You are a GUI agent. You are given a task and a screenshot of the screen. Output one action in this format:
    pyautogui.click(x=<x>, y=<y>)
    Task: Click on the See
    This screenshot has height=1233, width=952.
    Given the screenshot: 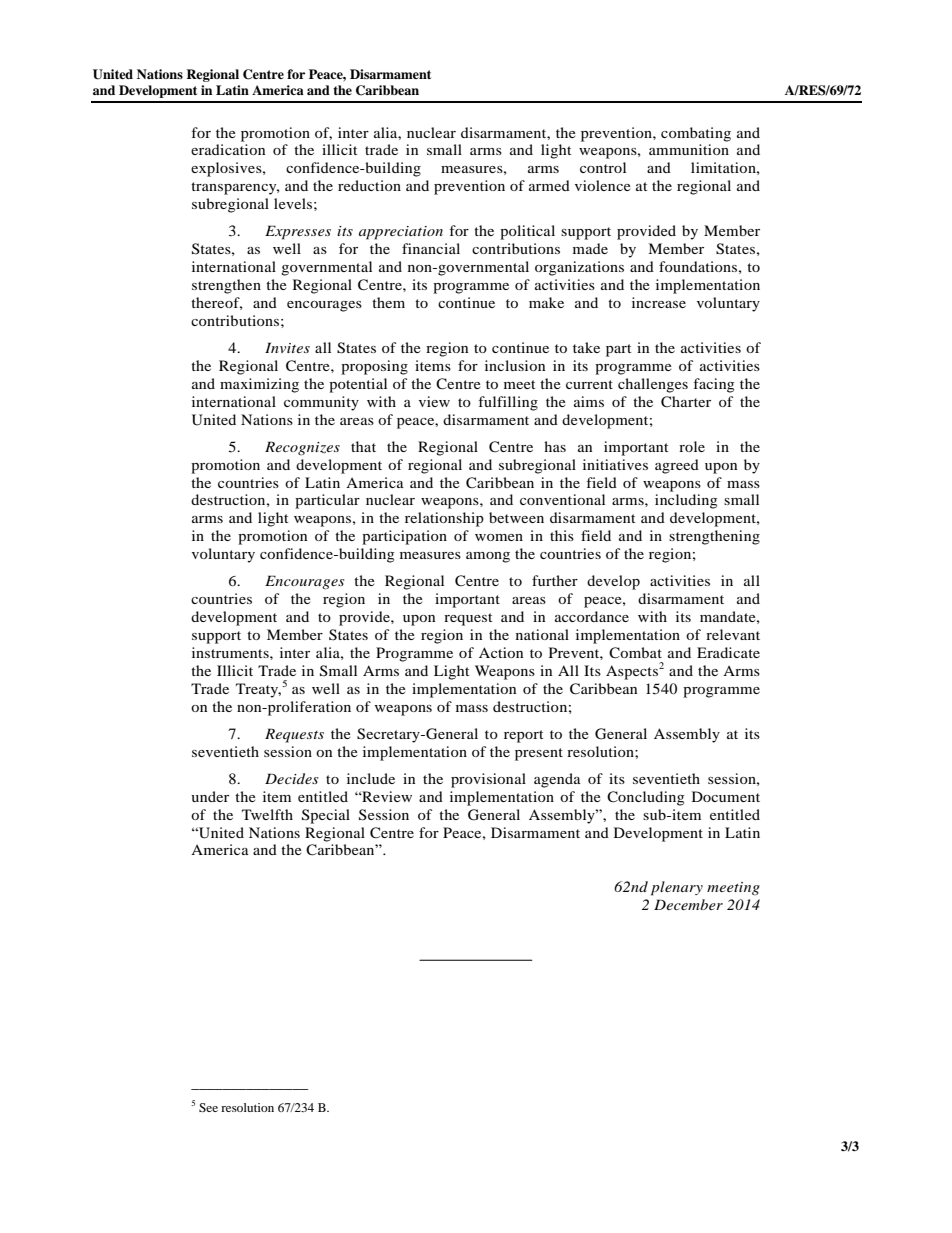 What is the action you would take?
    pyautogui.click(x=208, y=1107)
